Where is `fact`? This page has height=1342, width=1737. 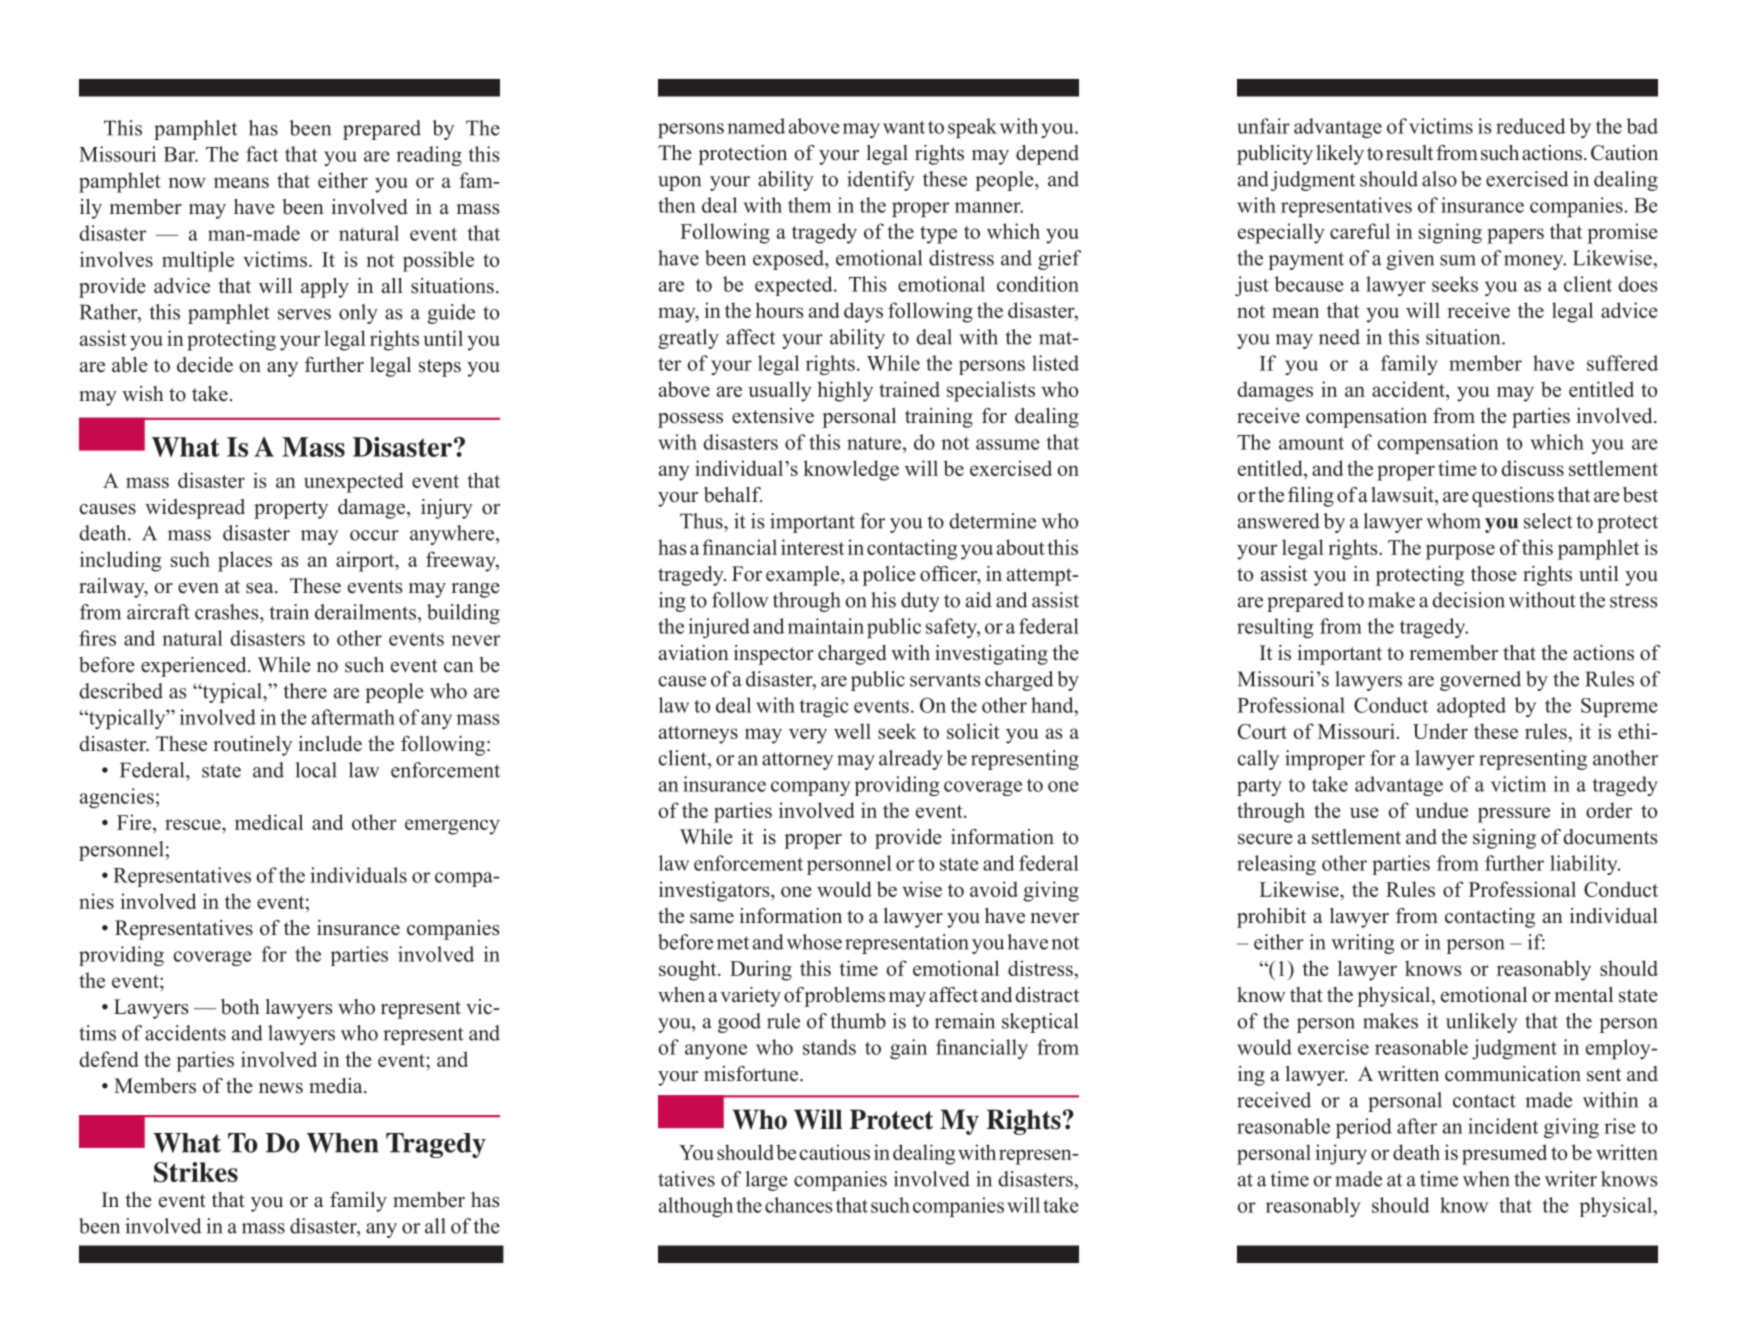 fact is located at coordinates (262, 154).
